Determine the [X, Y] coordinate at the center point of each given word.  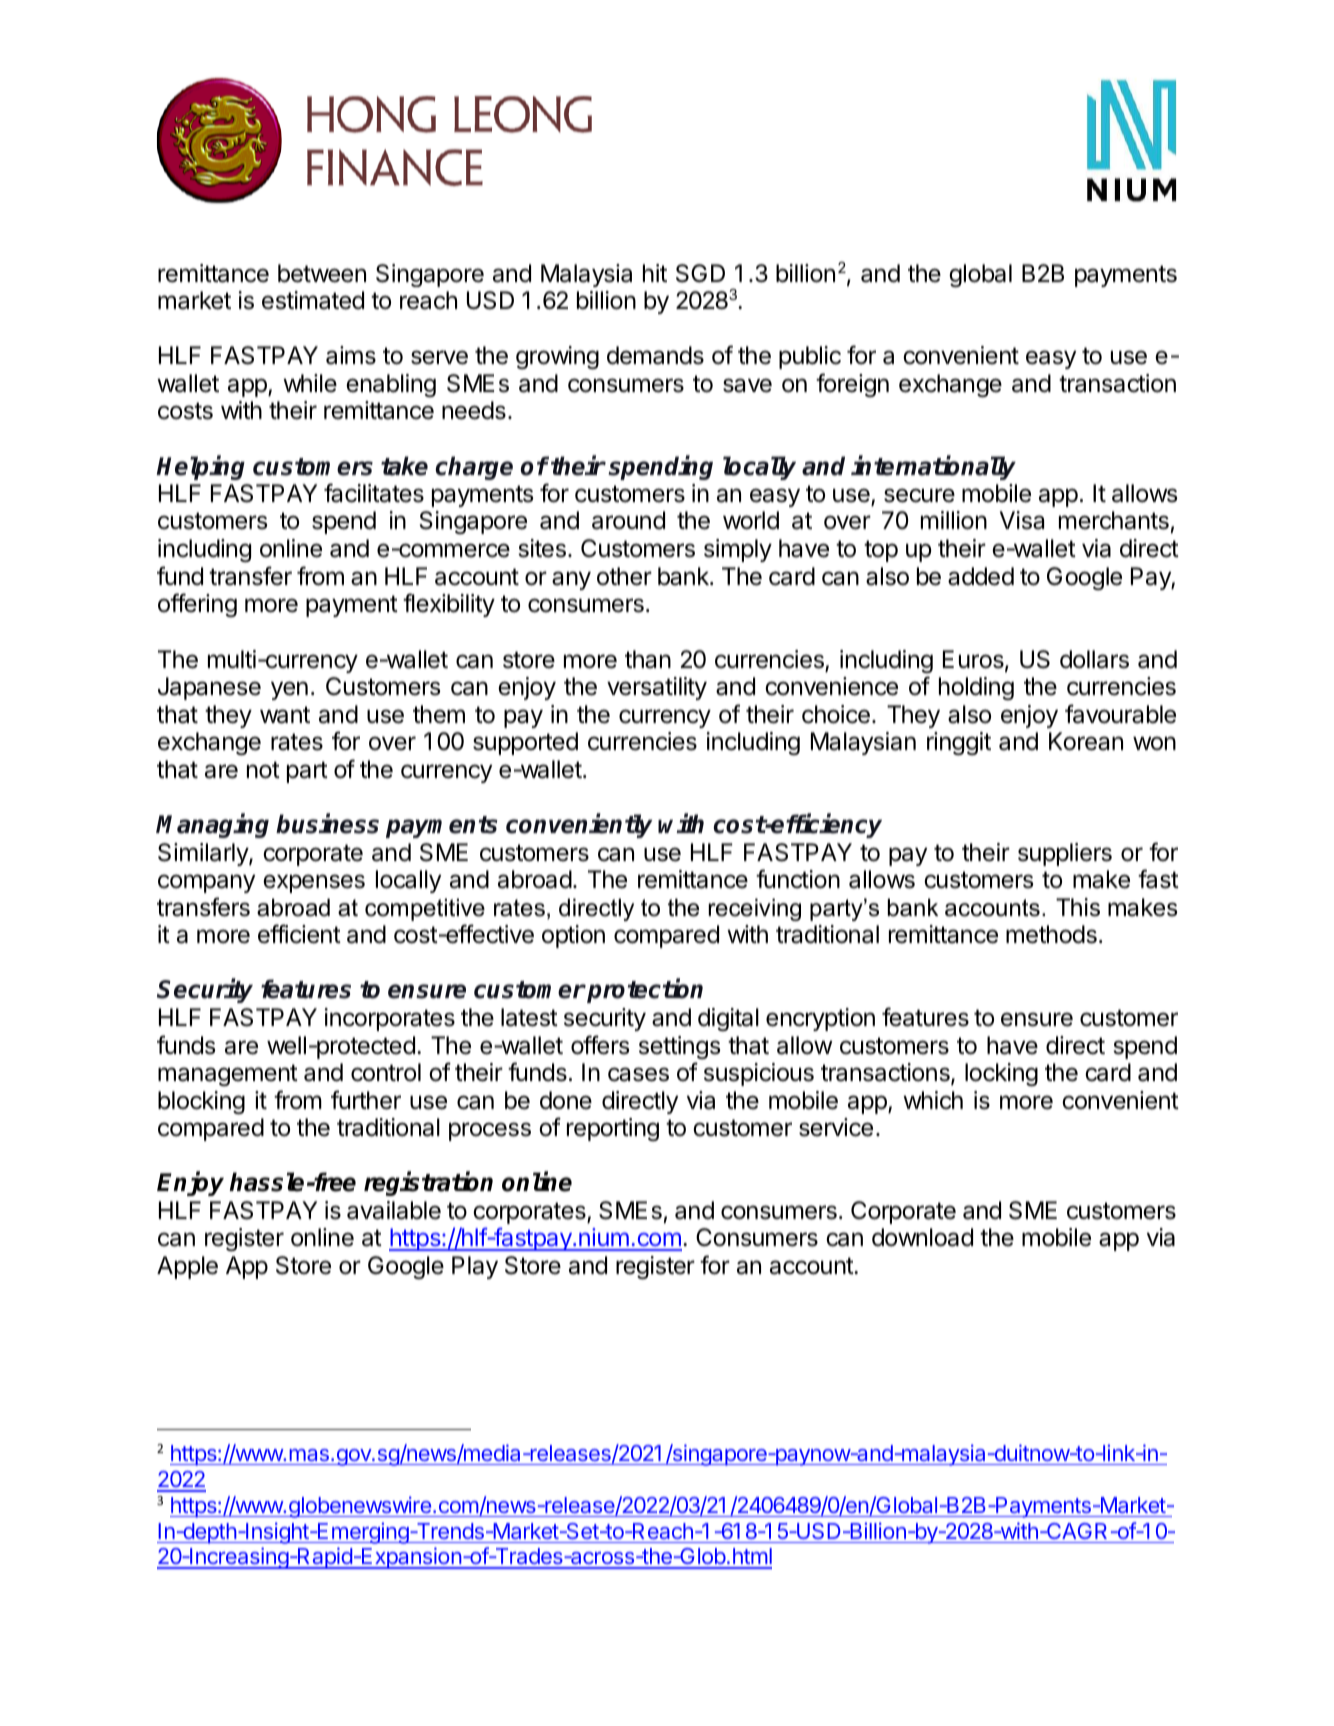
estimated [313, 300]
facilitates [374, 493]
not [263, 770]
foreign [852, 385]
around [628, 520]
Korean [1086, 741]
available [394, 1210]
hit [655, 273]
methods [1051, 934]
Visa [1022, 520]
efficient [299, 934]
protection [645, 991]
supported [525, 743]
